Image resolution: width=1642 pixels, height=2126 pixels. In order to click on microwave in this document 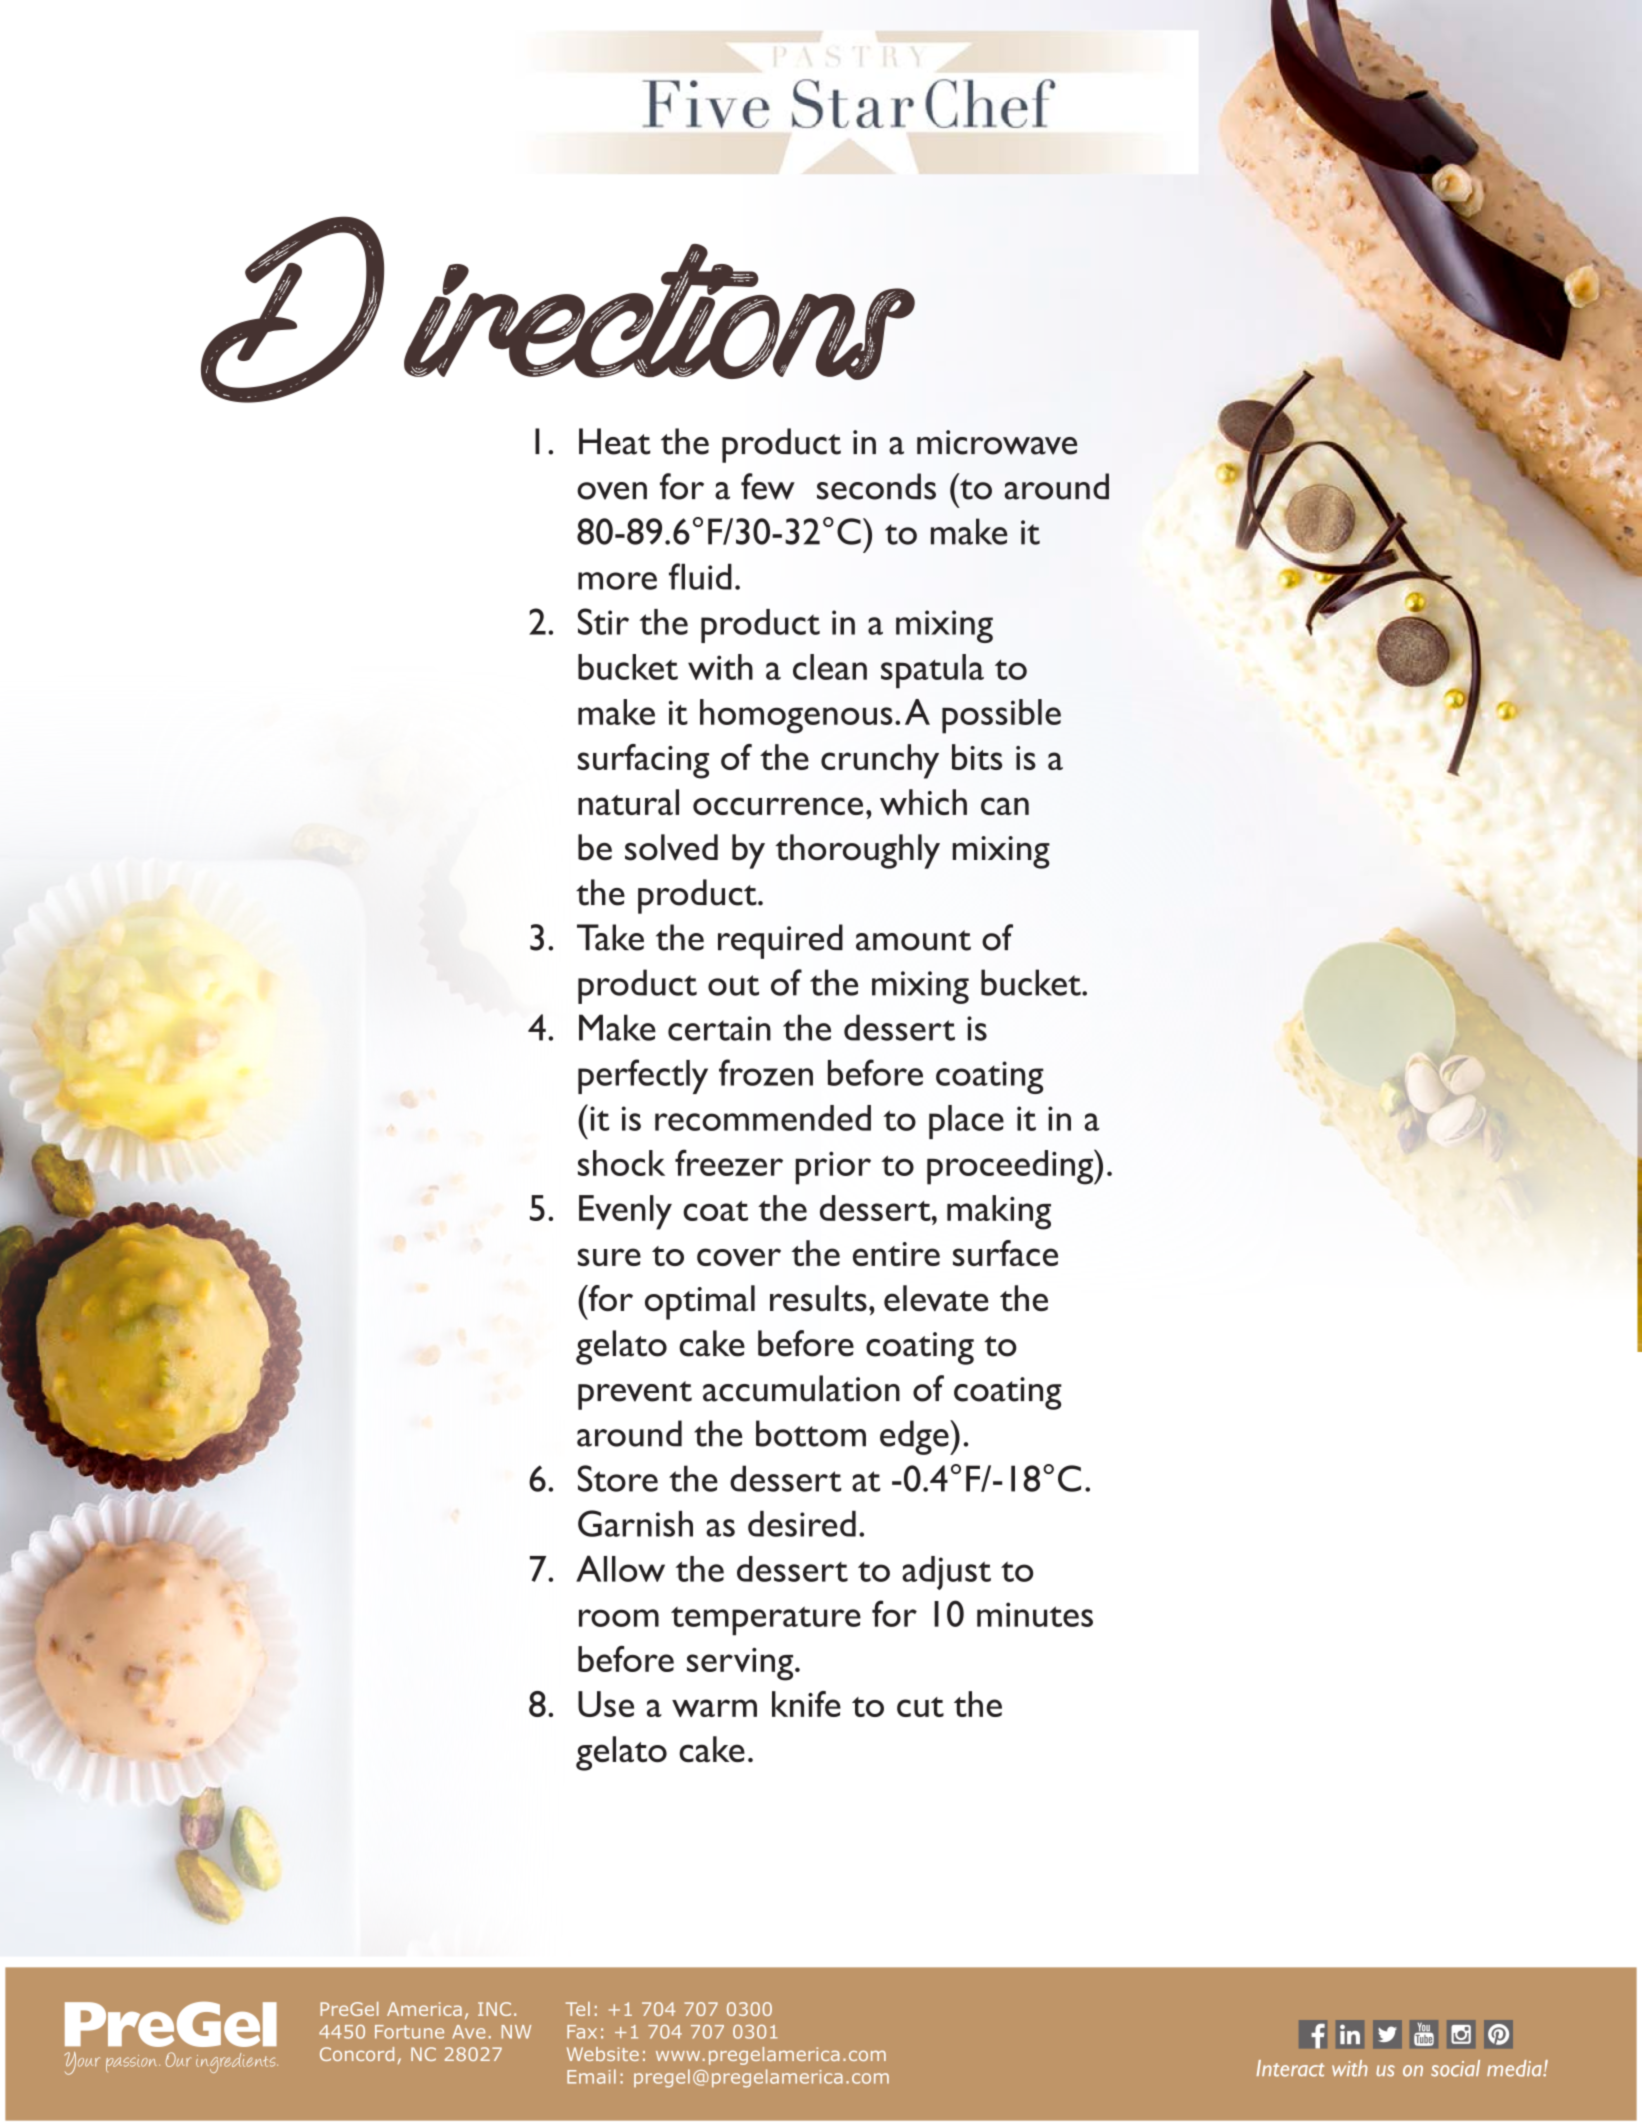, I will do `click(997, 442)`.
